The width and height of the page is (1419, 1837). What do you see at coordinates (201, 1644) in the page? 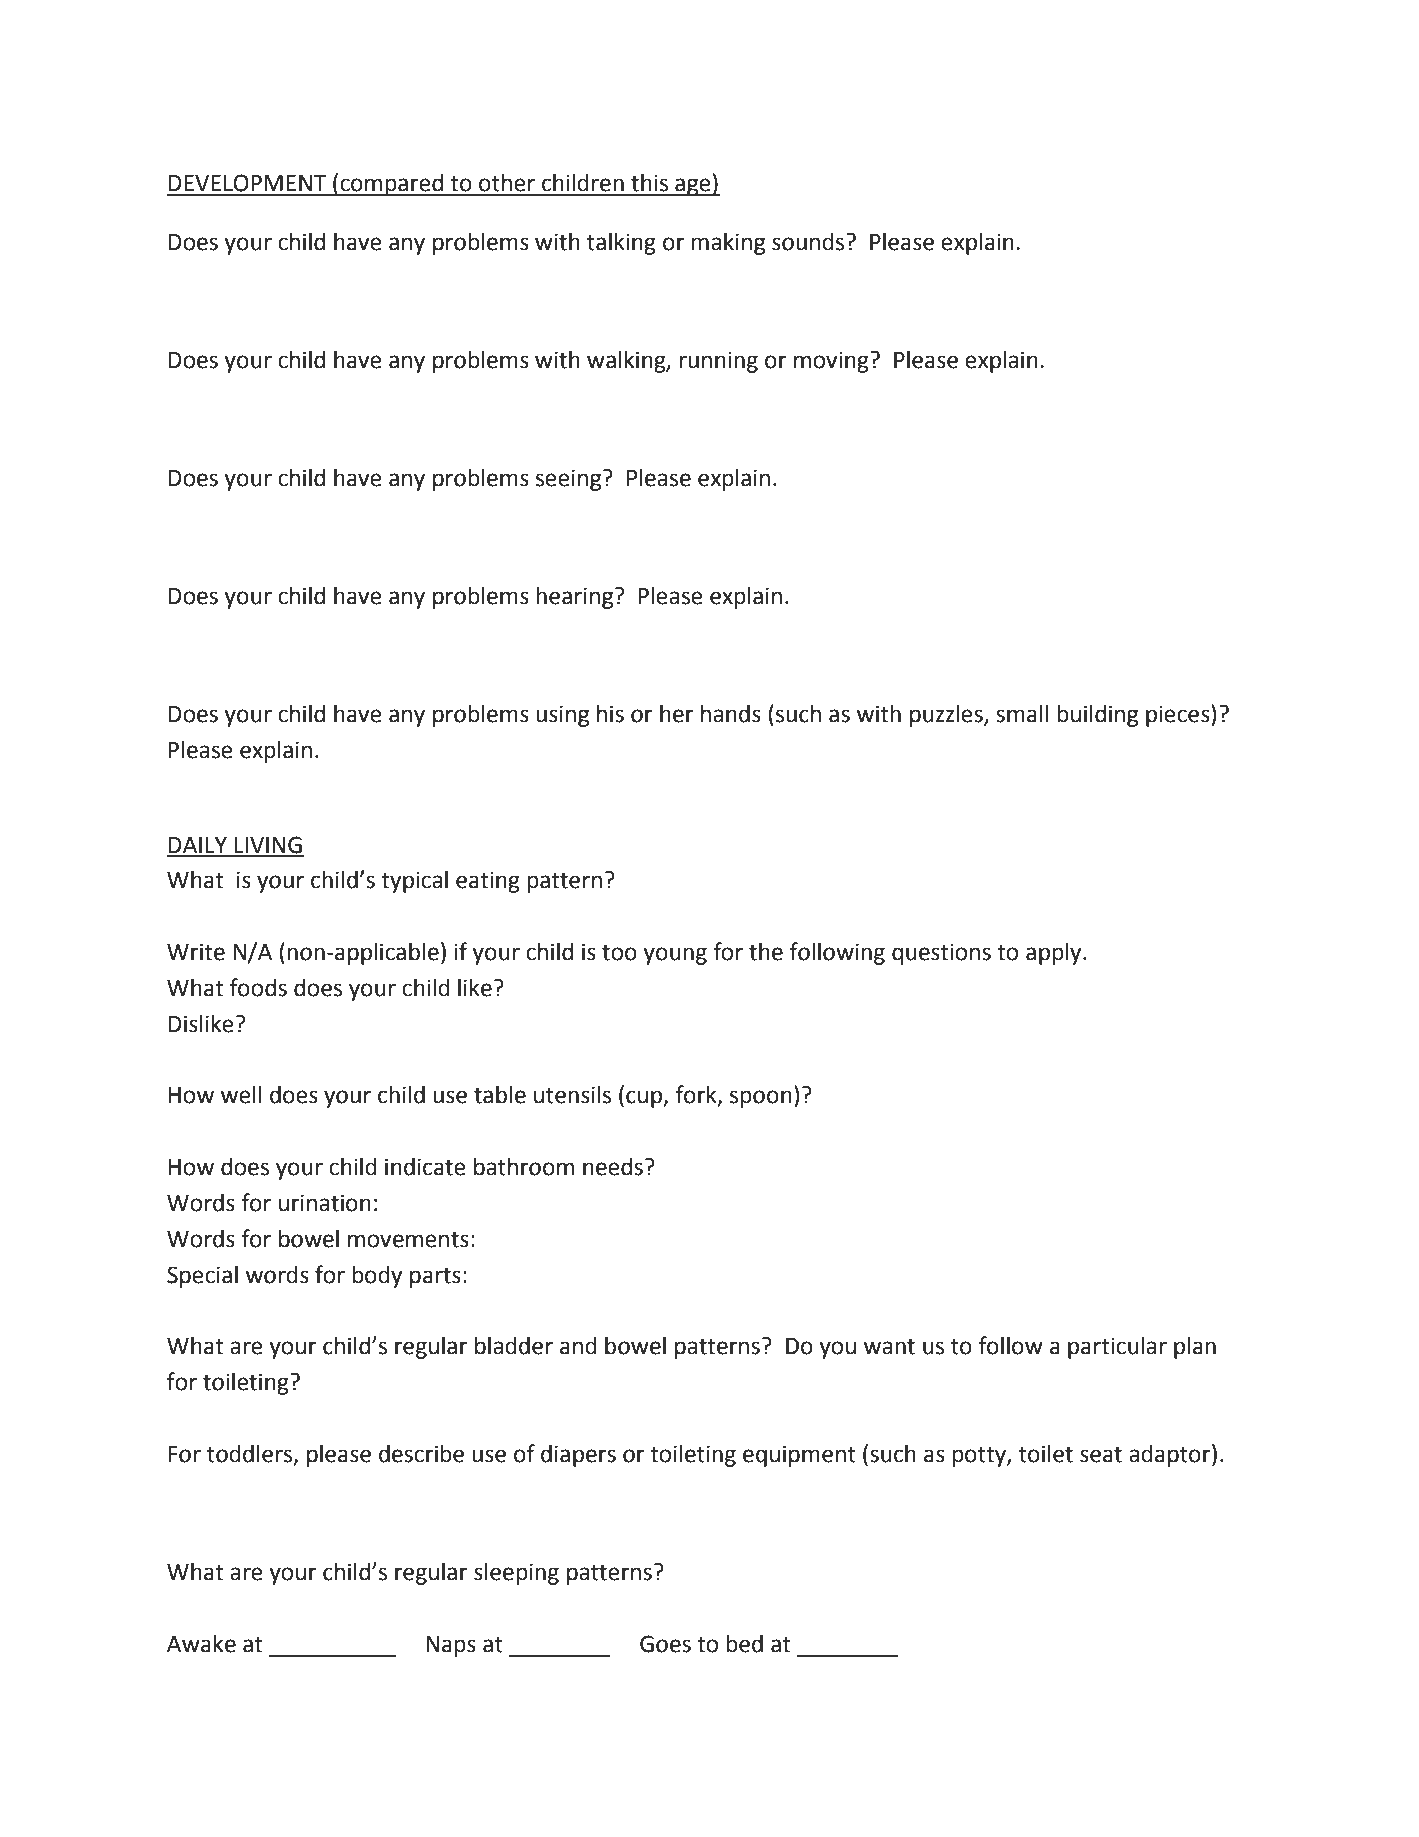
I see `Awake` at bounding box center [201, 1644].
